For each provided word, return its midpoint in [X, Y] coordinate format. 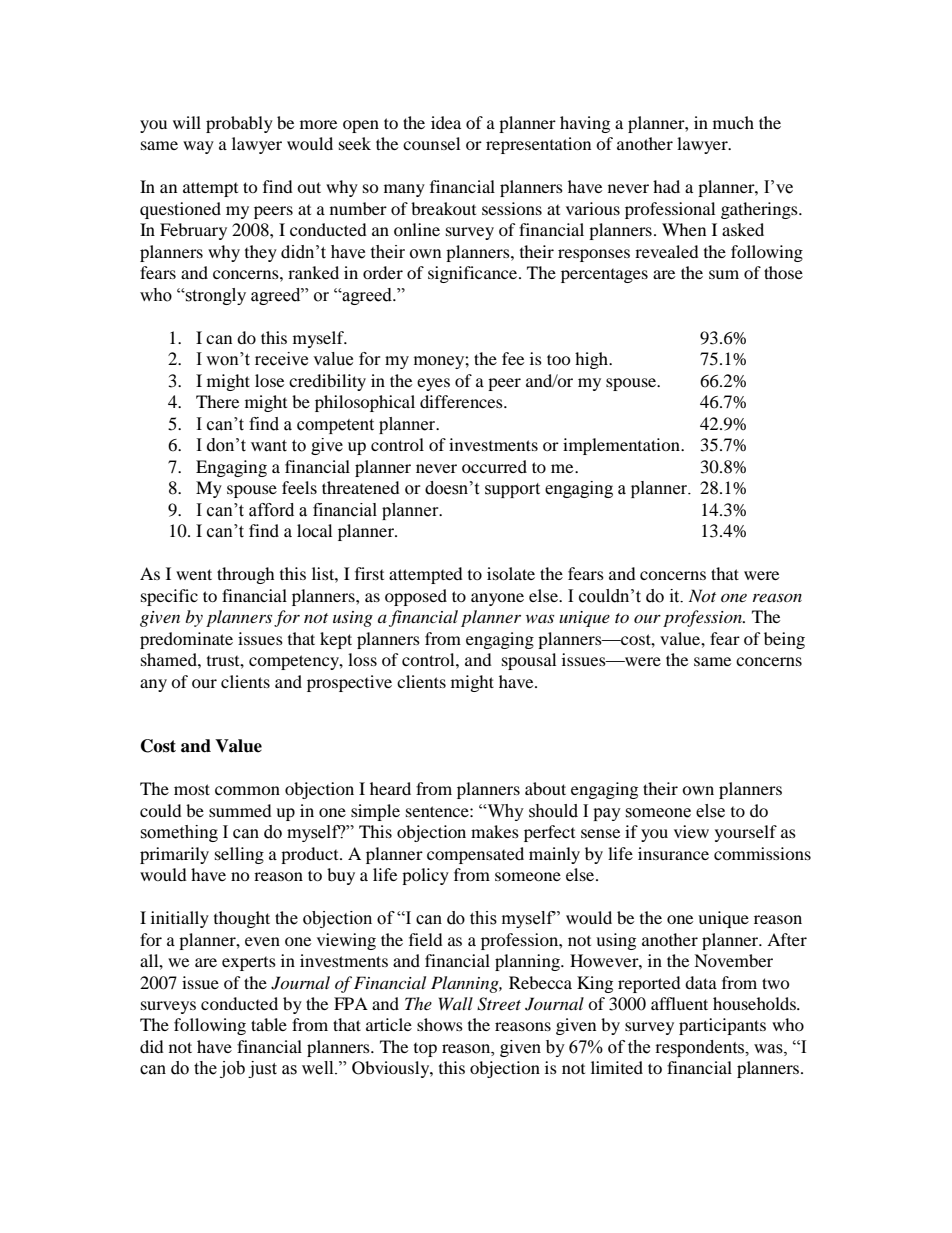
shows [440, 1024]
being [784, 640]
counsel [431, 143]
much [733, 122]
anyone [497, 599]
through [246, 575]
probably [239, 124]
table [269, 1024]
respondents [701, 1048]
